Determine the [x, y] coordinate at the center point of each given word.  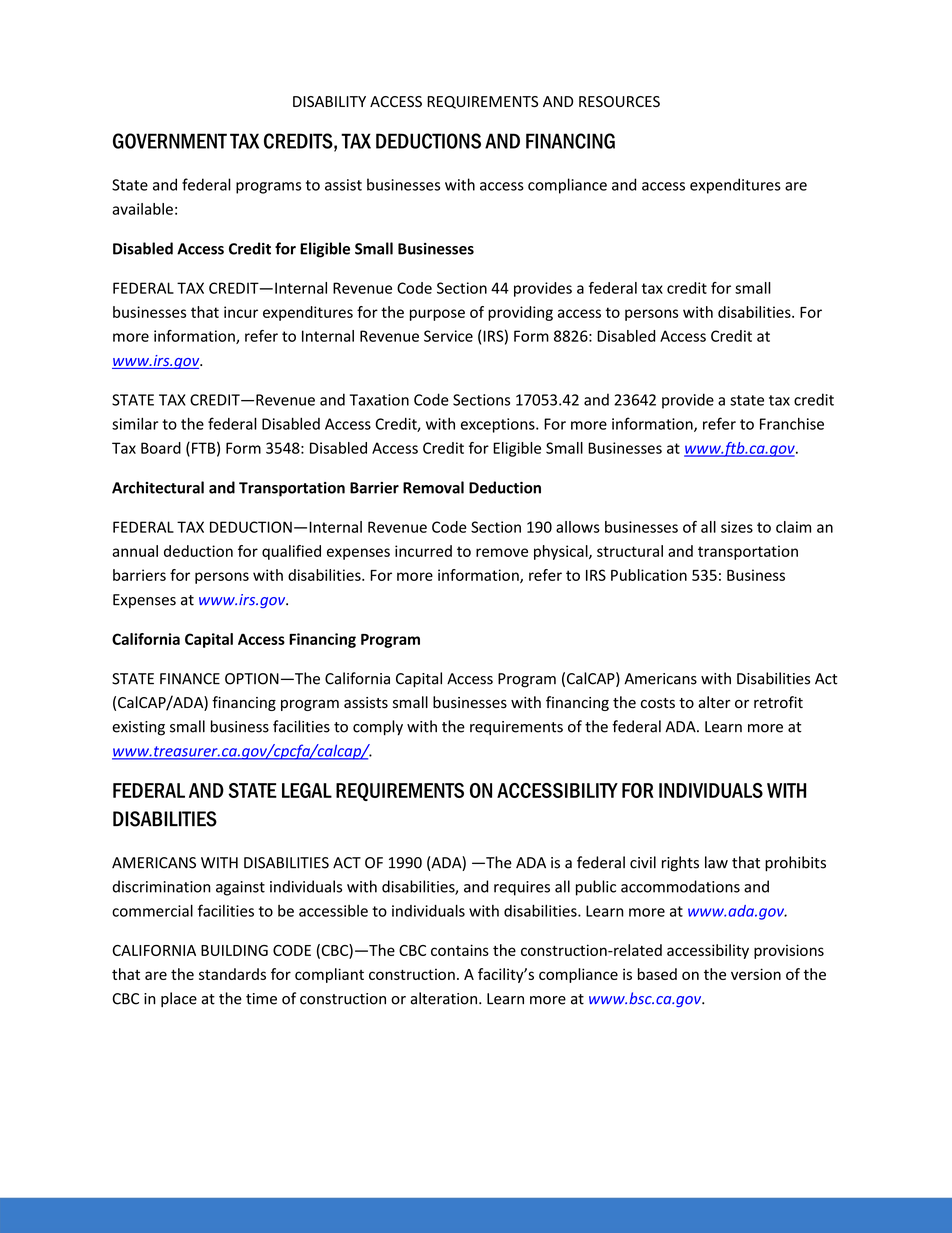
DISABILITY [329, 102]
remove [502, 552]
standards [232, 974]
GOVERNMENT [170, 141]
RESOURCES [619, 101]
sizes [737, 527]
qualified [291, 552]
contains [460, 950]
